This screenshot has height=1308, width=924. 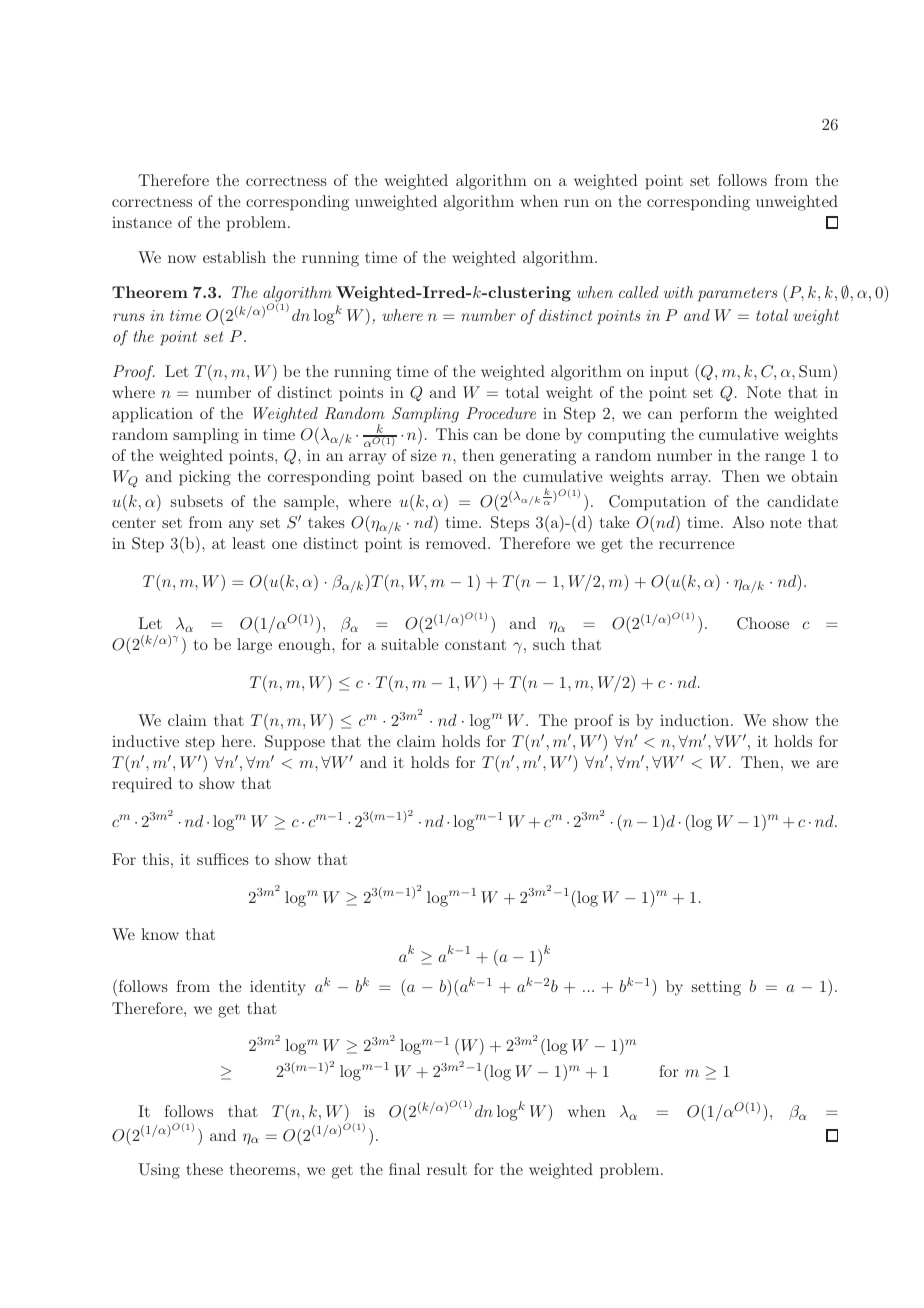 I want to click on these, so click(x=204, y=1169).
